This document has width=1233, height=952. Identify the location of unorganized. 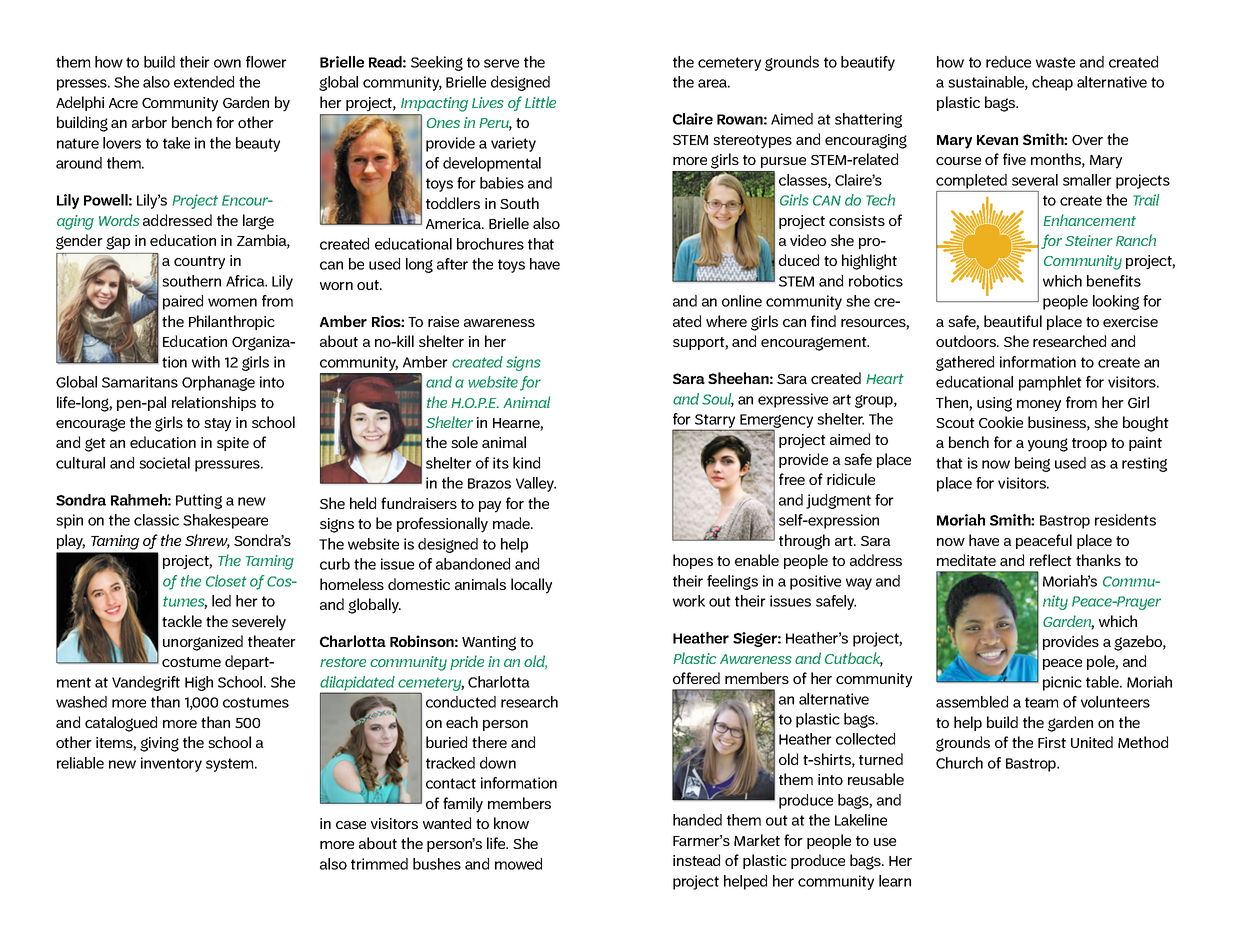
(203, 643).
